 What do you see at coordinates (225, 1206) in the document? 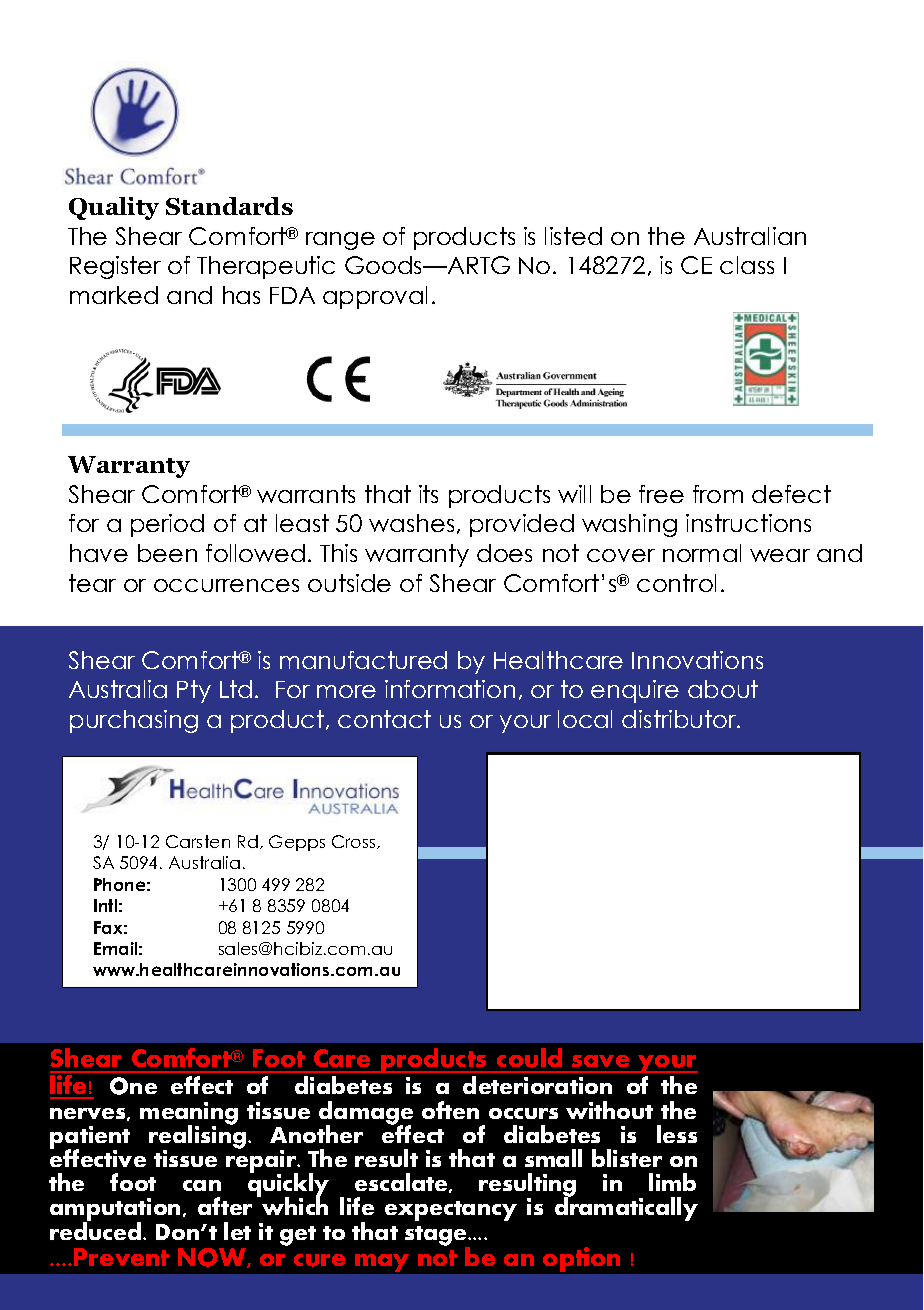
I see `after` at bounding box center [225, 1206].
